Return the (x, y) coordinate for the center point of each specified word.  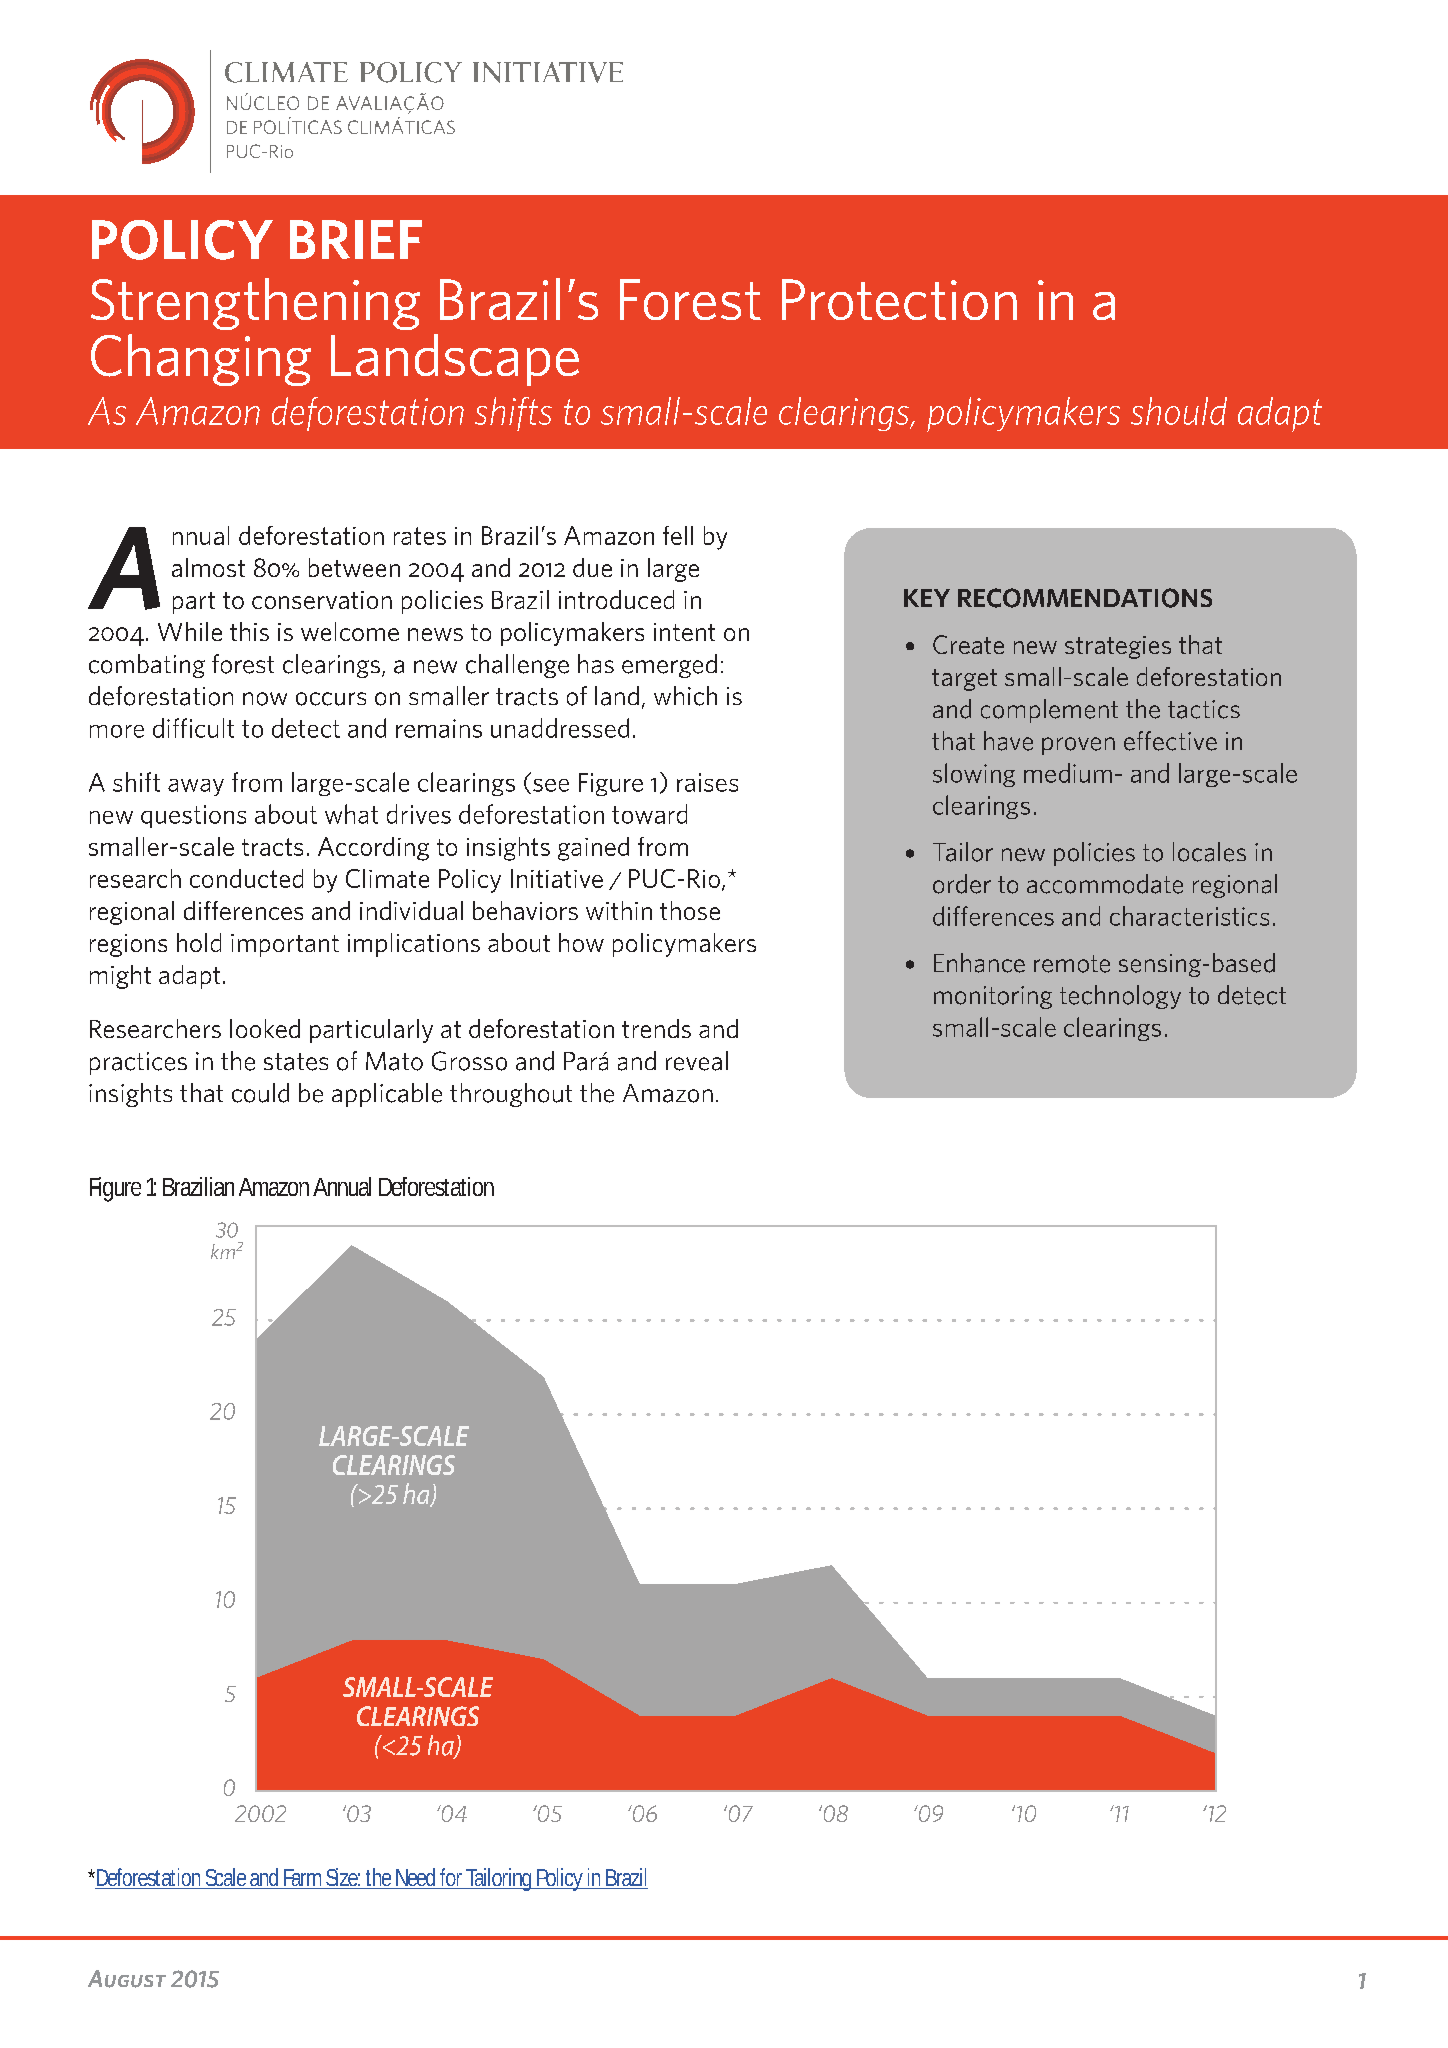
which (685, 696)
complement (1049, 711)
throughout (511, 1095)
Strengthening (255, 304)
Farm (302, 1879)
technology (1120, 997)
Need (415, 1878)
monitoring (993, 997)
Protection (899, 299)
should (1179, 411)
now (265, 699)
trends (656, 1028)
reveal (697, 1061)
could (260, 1093)
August (127, 1979)
